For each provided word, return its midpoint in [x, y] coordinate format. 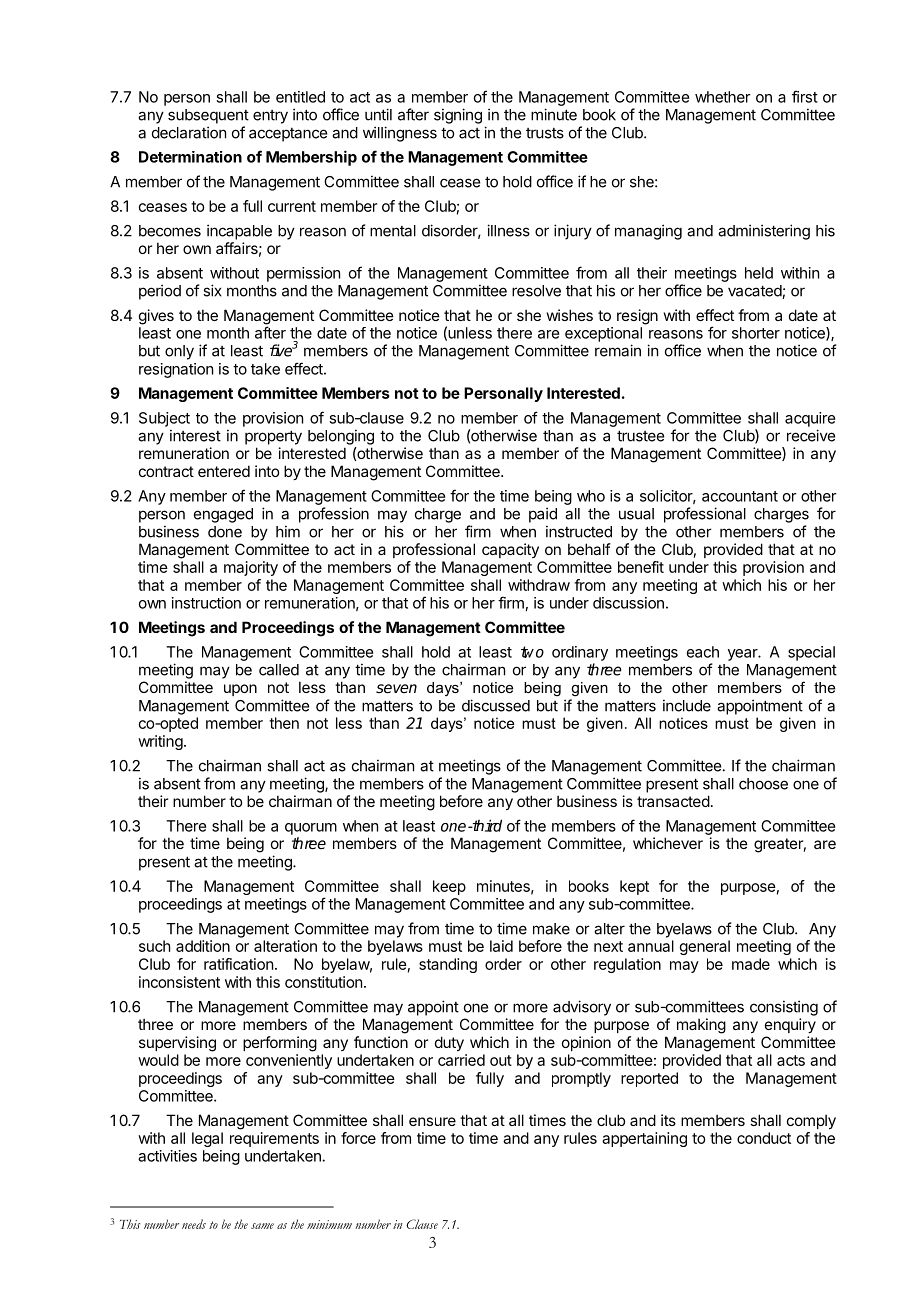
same [262, 1226]
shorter [756, 333]
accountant [740, 496]
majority [251, 568]
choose [763, 784]
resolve [536, 291]
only [179, 352]
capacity [510, 550]
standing [448, 965]
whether [723, 97]
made [751, 964]
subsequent [208, 116]
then [284, 723]
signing [458, 116]
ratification [238, 964]
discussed [496, 705]
